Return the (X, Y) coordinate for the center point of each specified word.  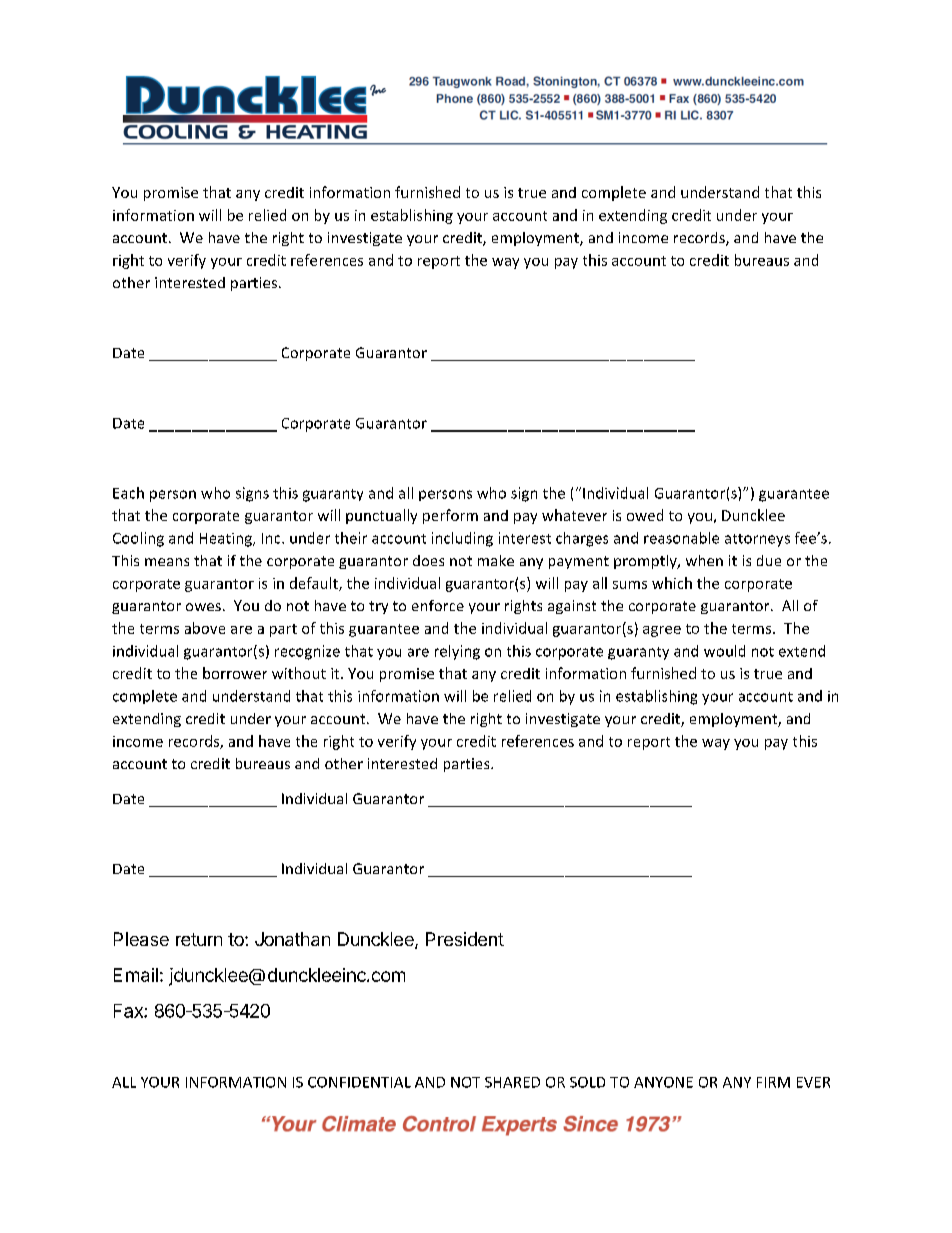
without (299, 673)
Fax (129, 1011)
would (724, 651)
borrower (235, 673)
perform (450, 516)
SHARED (512, 1082)
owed (645, 515)
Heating (227, 540)
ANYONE (663, 1082)
